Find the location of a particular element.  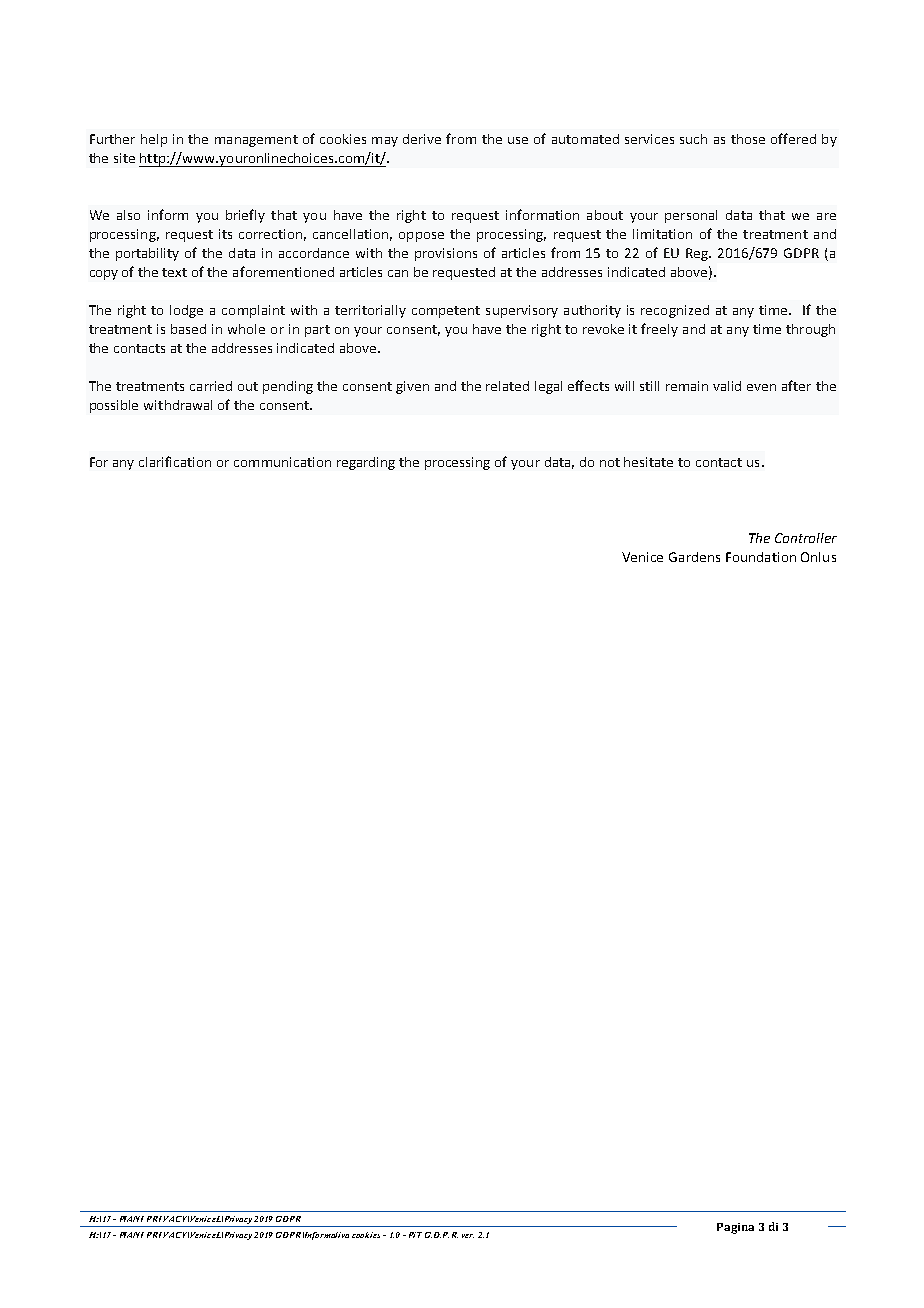

regarding is located at coordinates (366, 463).
